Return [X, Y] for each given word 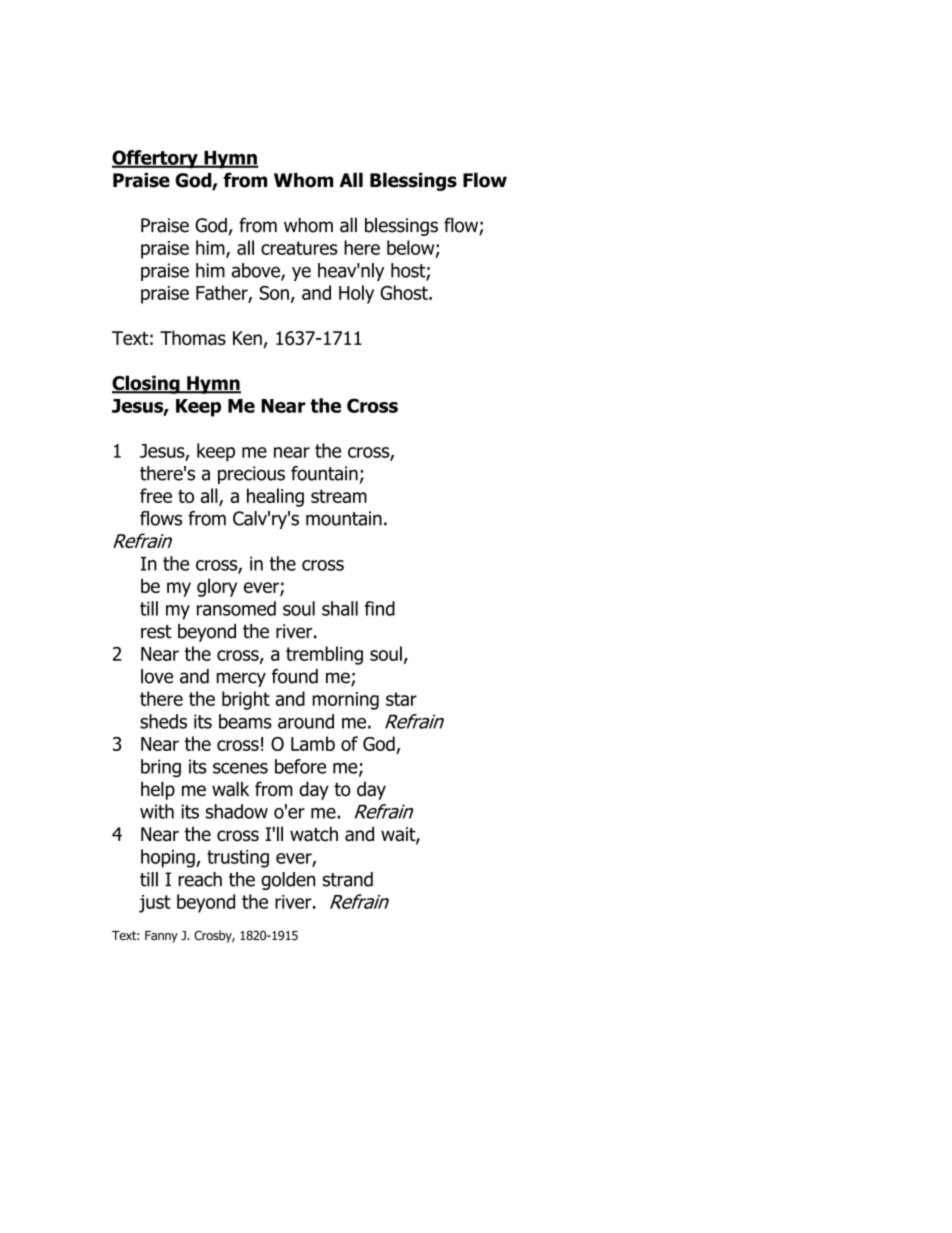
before [300, 766]
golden [288, 881]
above [257, 271]
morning [345, 701]
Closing [147, 384]
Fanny [161, 937]
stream [339, 496]
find [380, 608]
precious [251, 475]
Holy [356, 294]
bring [161, 768]
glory [217, 587]
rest [156, 632]
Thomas [193, 337]
